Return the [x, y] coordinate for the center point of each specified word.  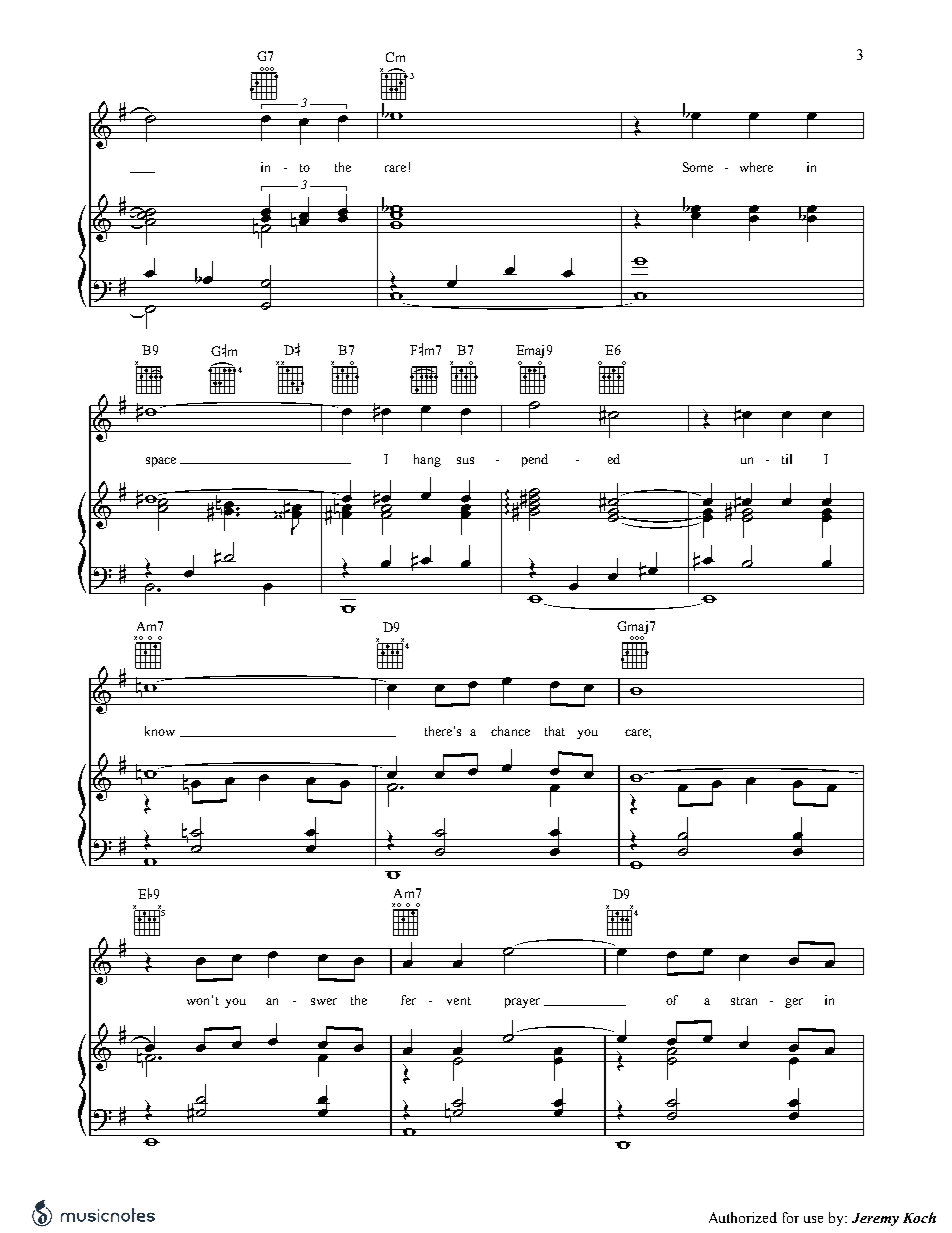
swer [324, 1001]
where [756, 167]
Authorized [743, 1217]
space [161, 462]
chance [510, 731]
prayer [522, 1003]
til [787, 459]
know [160, 731]
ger [794, 1003]
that [555, 731]
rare [395, 168]
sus [465, 460]
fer [408, 1000]
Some [698, 167]
